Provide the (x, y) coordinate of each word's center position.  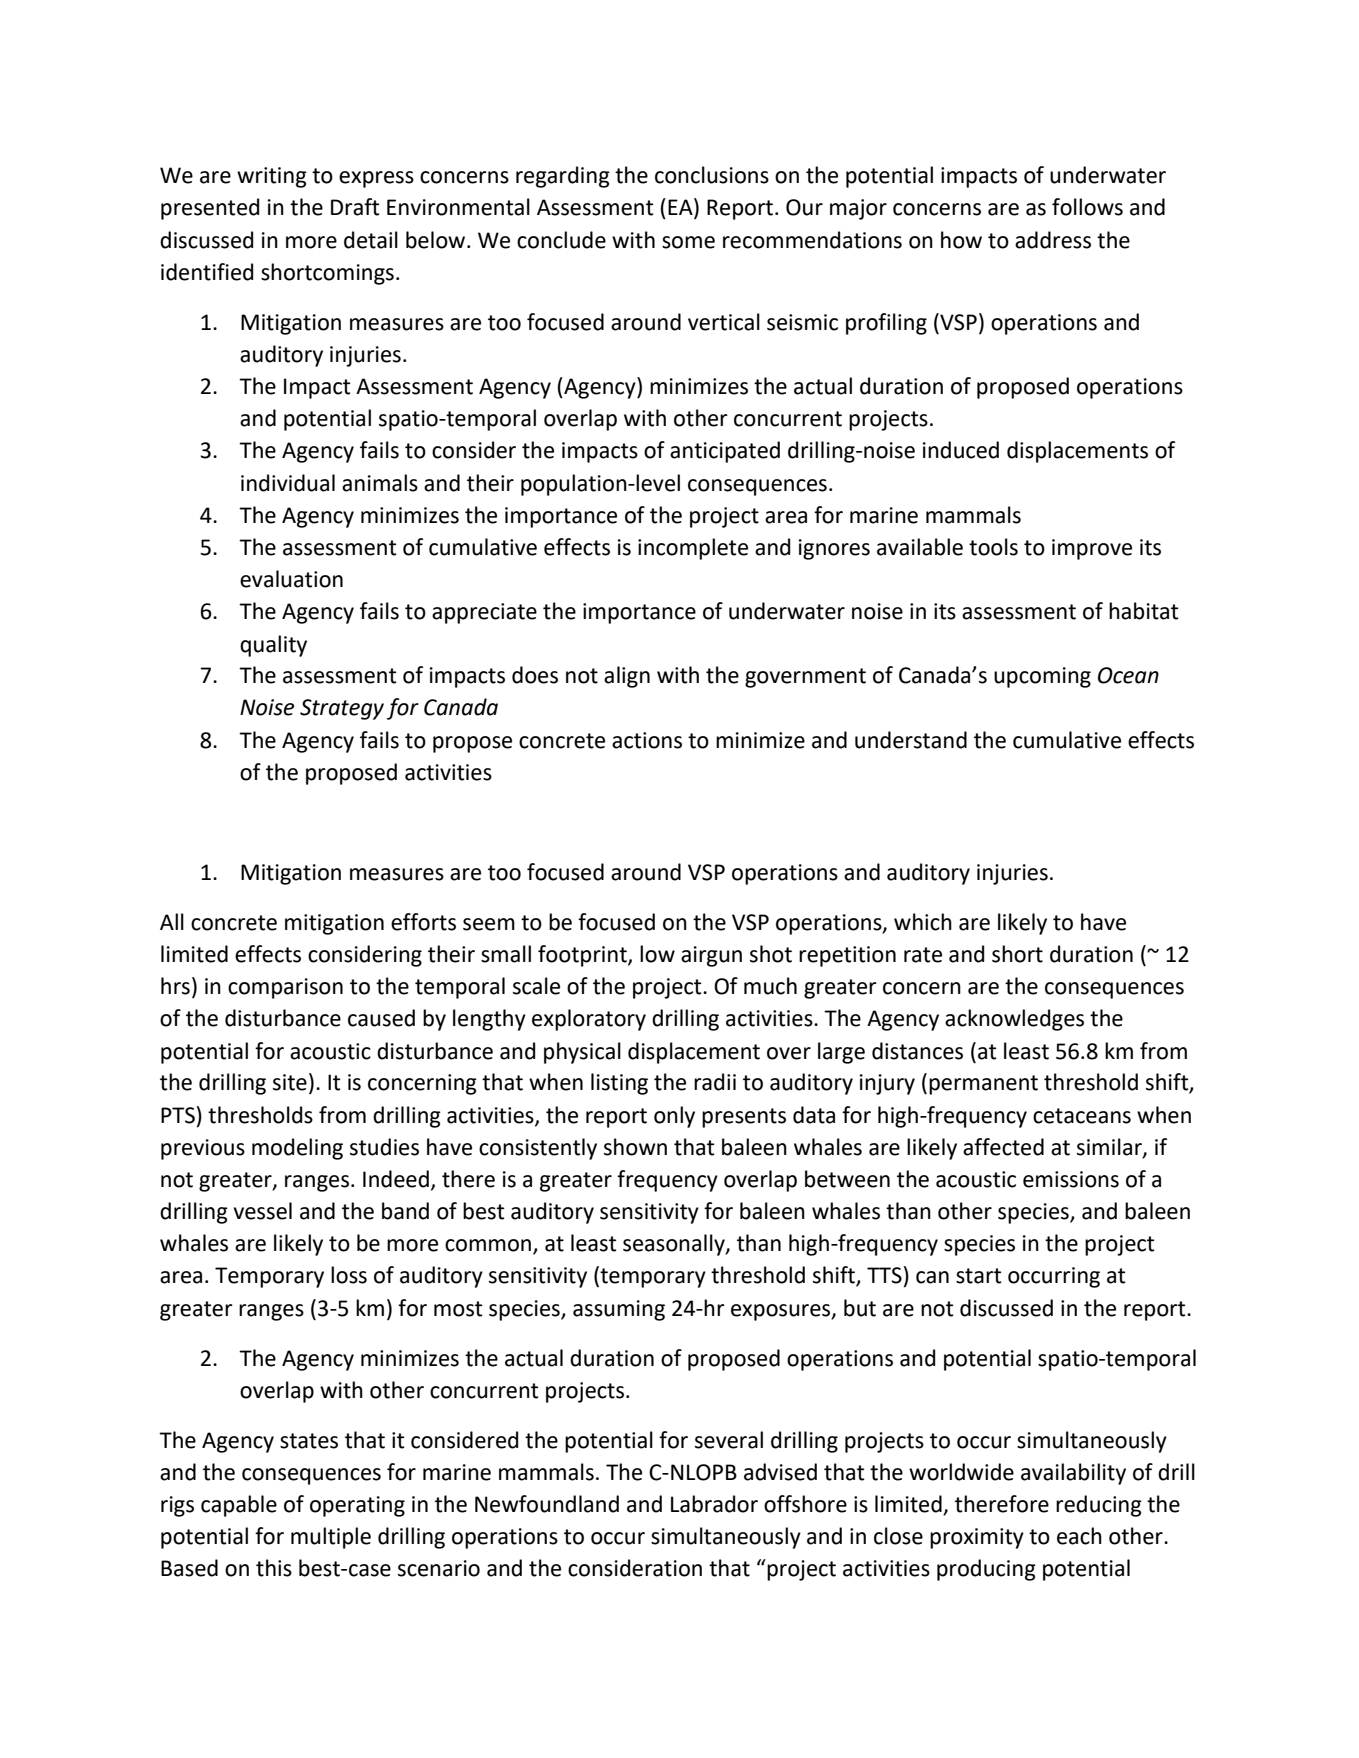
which (923, 922)
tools (993, 547)
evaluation (291, 579)
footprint (583, 956)
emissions (1071, 1179)
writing (272, 177)
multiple (331, 1538)
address (1053, 240)
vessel (262, 1211)
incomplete (693, 549)
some (688, 242)
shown (635, 1147)
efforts (423, 922)
